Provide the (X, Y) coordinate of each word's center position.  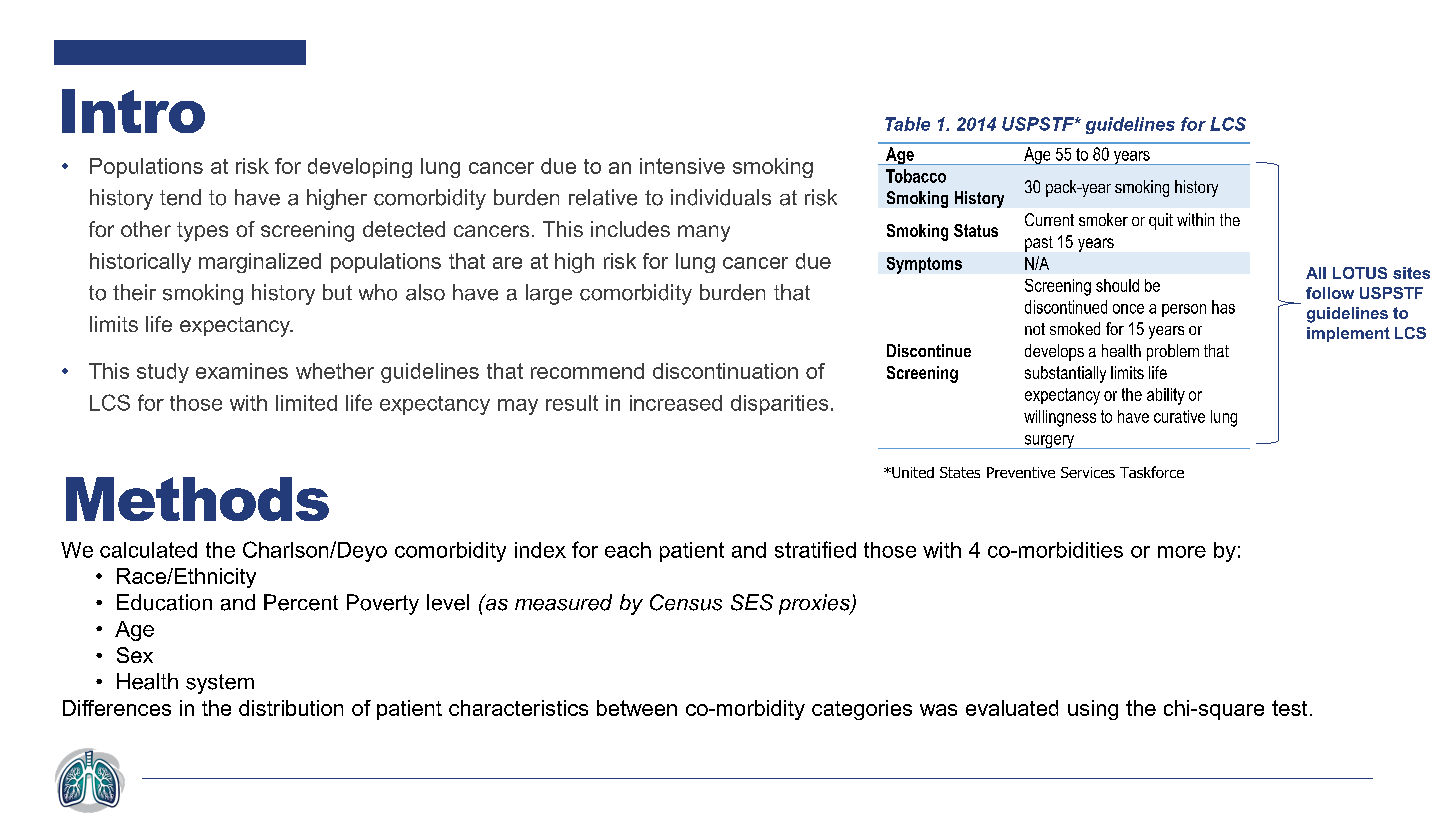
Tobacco (916, 176)
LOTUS (1360, 273)
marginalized (260, 263)
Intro (133, 111)
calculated (148, 550)
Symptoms (924, 265)
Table (907, 124)
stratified (815, 549)
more (1182, 552)
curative (1179, 416)
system (220, 684)
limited (306, 403)
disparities (779, 405)
